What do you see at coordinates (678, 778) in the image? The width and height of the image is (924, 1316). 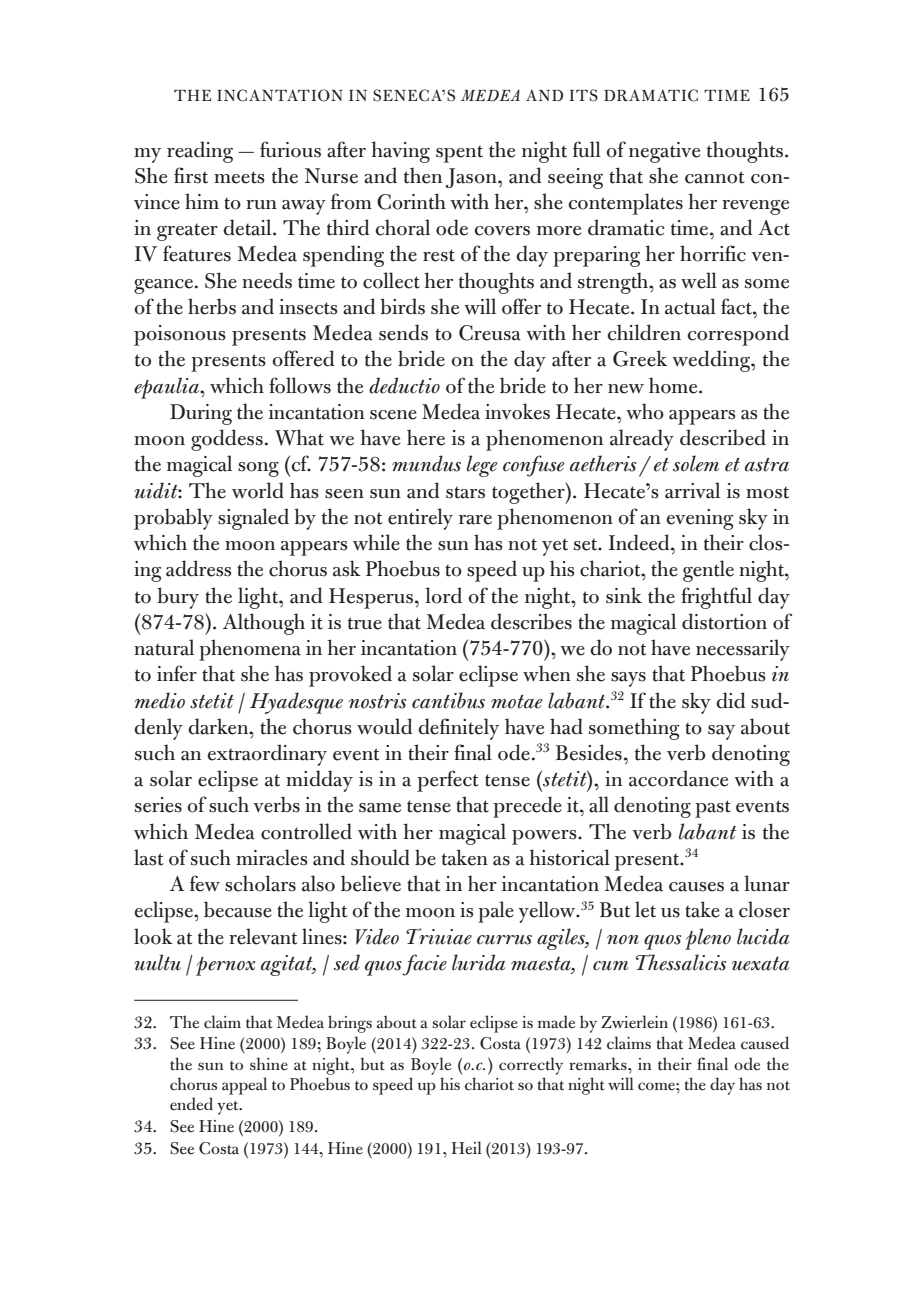 I see `accordance` at bounding box center [678, 778].
